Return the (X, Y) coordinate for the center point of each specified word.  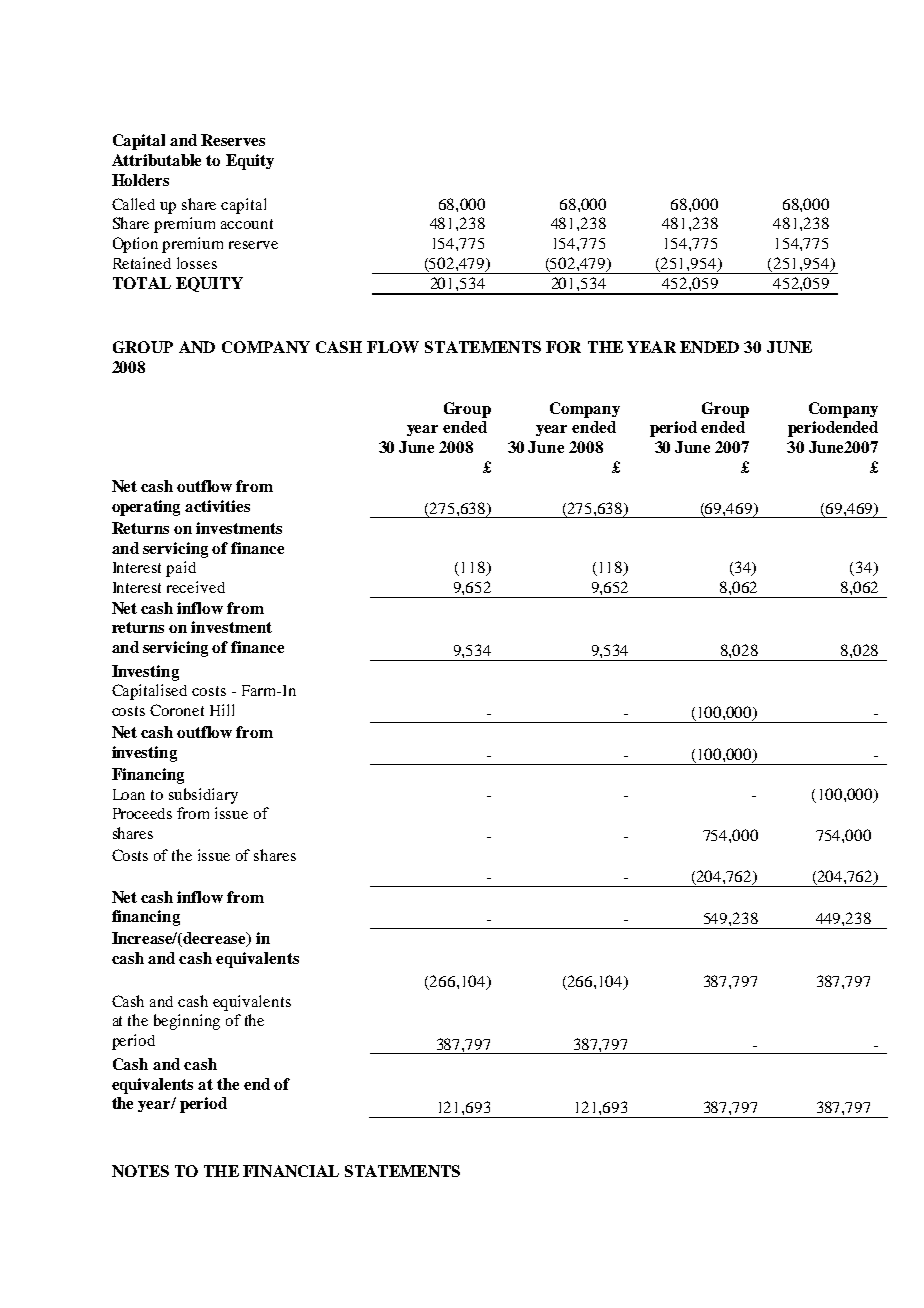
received (196, 587)
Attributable (156, 160)
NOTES (140, 1171)
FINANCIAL (291, 1171)
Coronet (177, 710)
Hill (222, 710)
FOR (563, 347)
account (247, 224)
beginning (187, 1022)
